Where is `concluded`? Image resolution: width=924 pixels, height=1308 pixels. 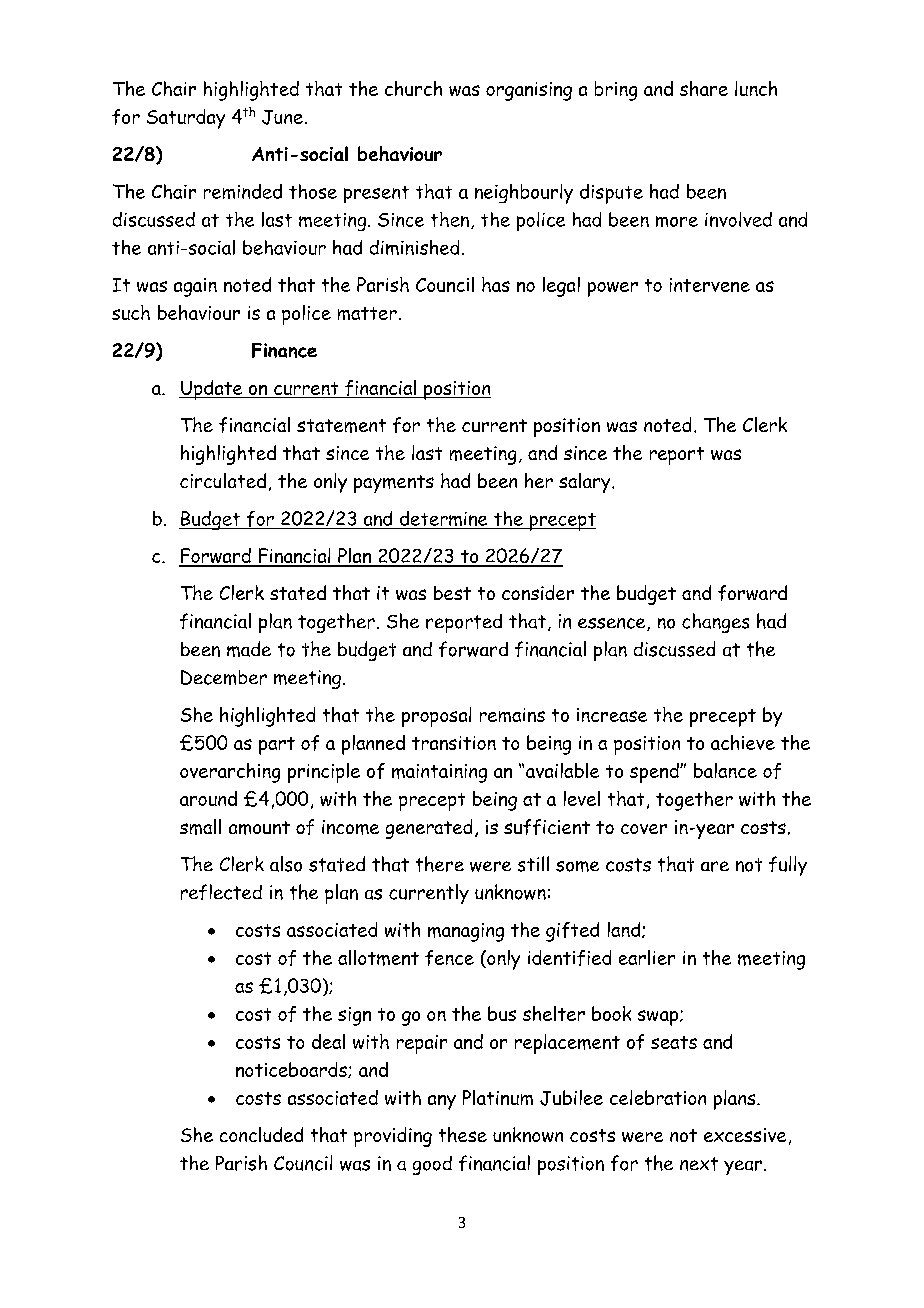
concluded is located at coordinates (261, 1134).
